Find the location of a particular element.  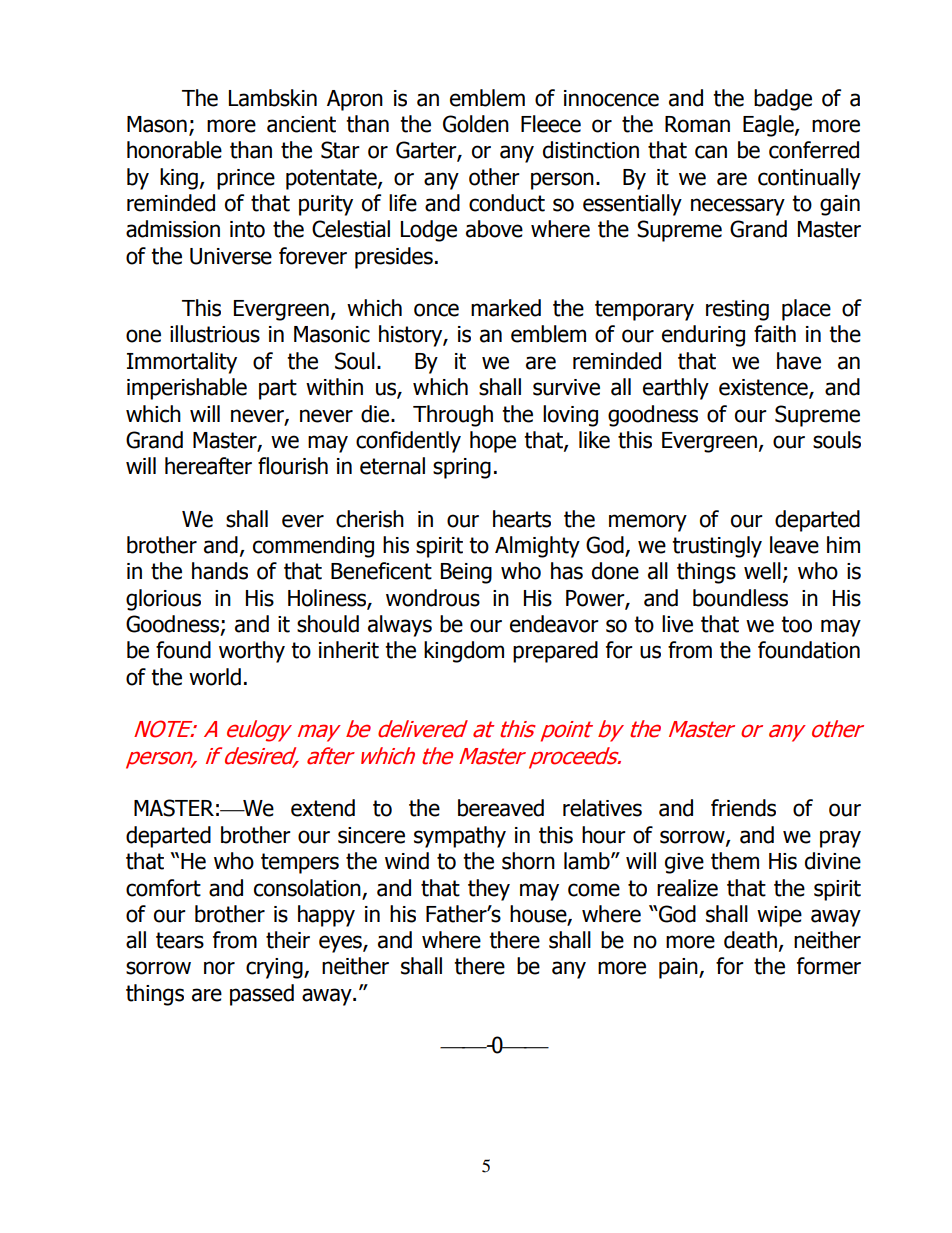

world is located at coordinates (215, 677).
